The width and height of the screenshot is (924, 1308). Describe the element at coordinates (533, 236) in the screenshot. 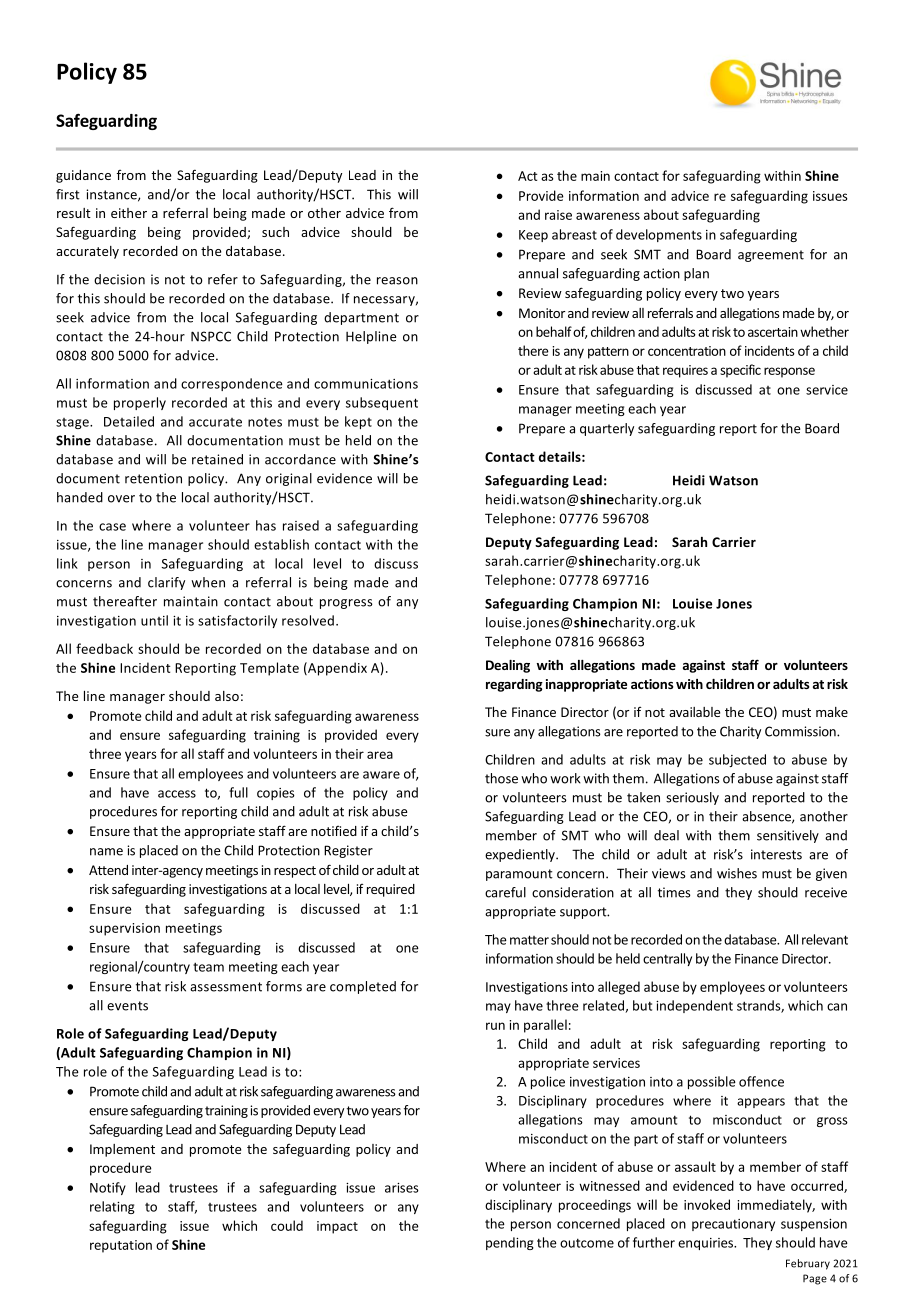

I see `Keep` at that location.
